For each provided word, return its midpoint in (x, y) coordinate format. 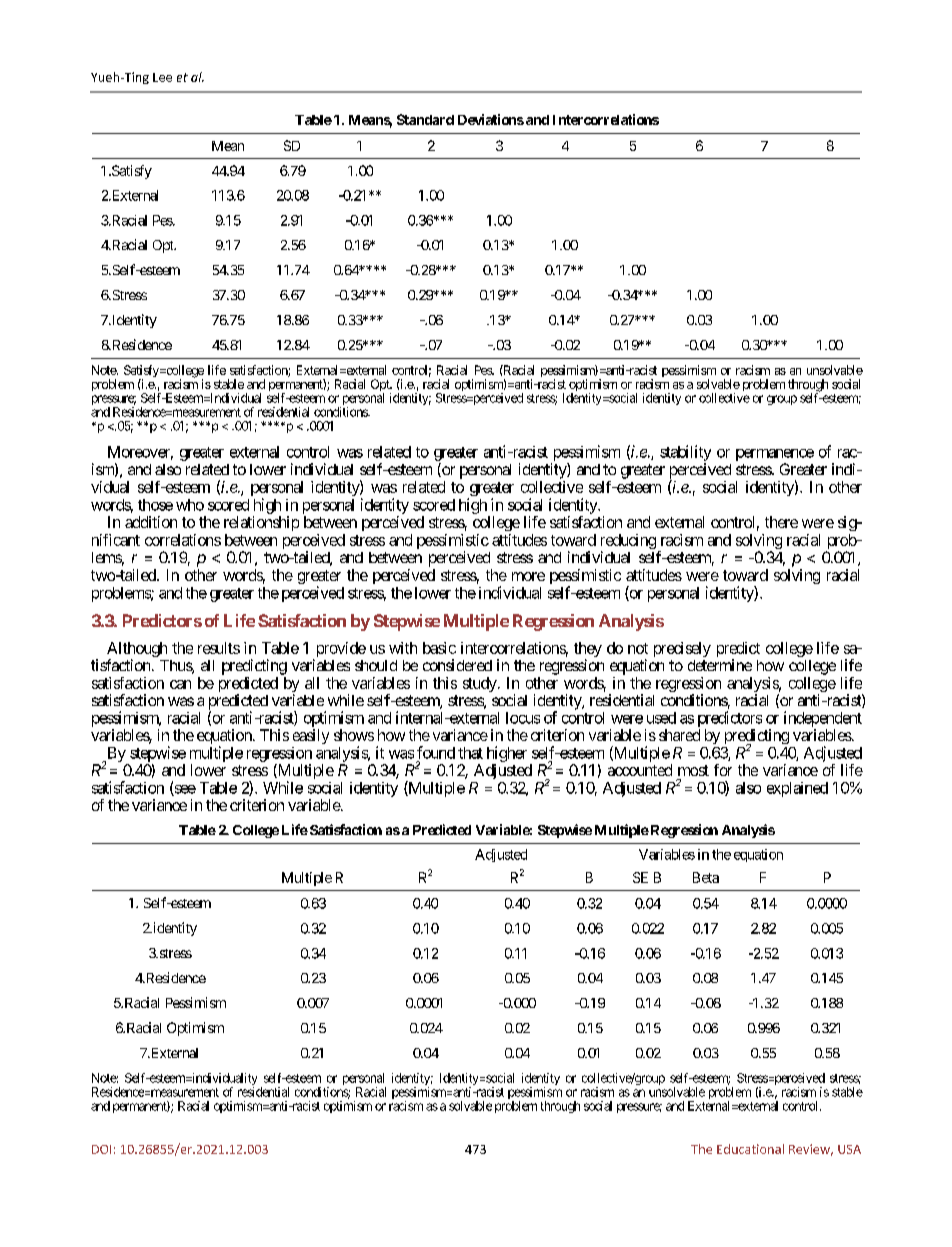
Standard (425, 119)
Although (137, 651)
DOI (101, 1149)
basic (439, 648)
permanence (775, 456)
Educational (750, 1149)
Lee (162, 77)
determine (720, 665)
